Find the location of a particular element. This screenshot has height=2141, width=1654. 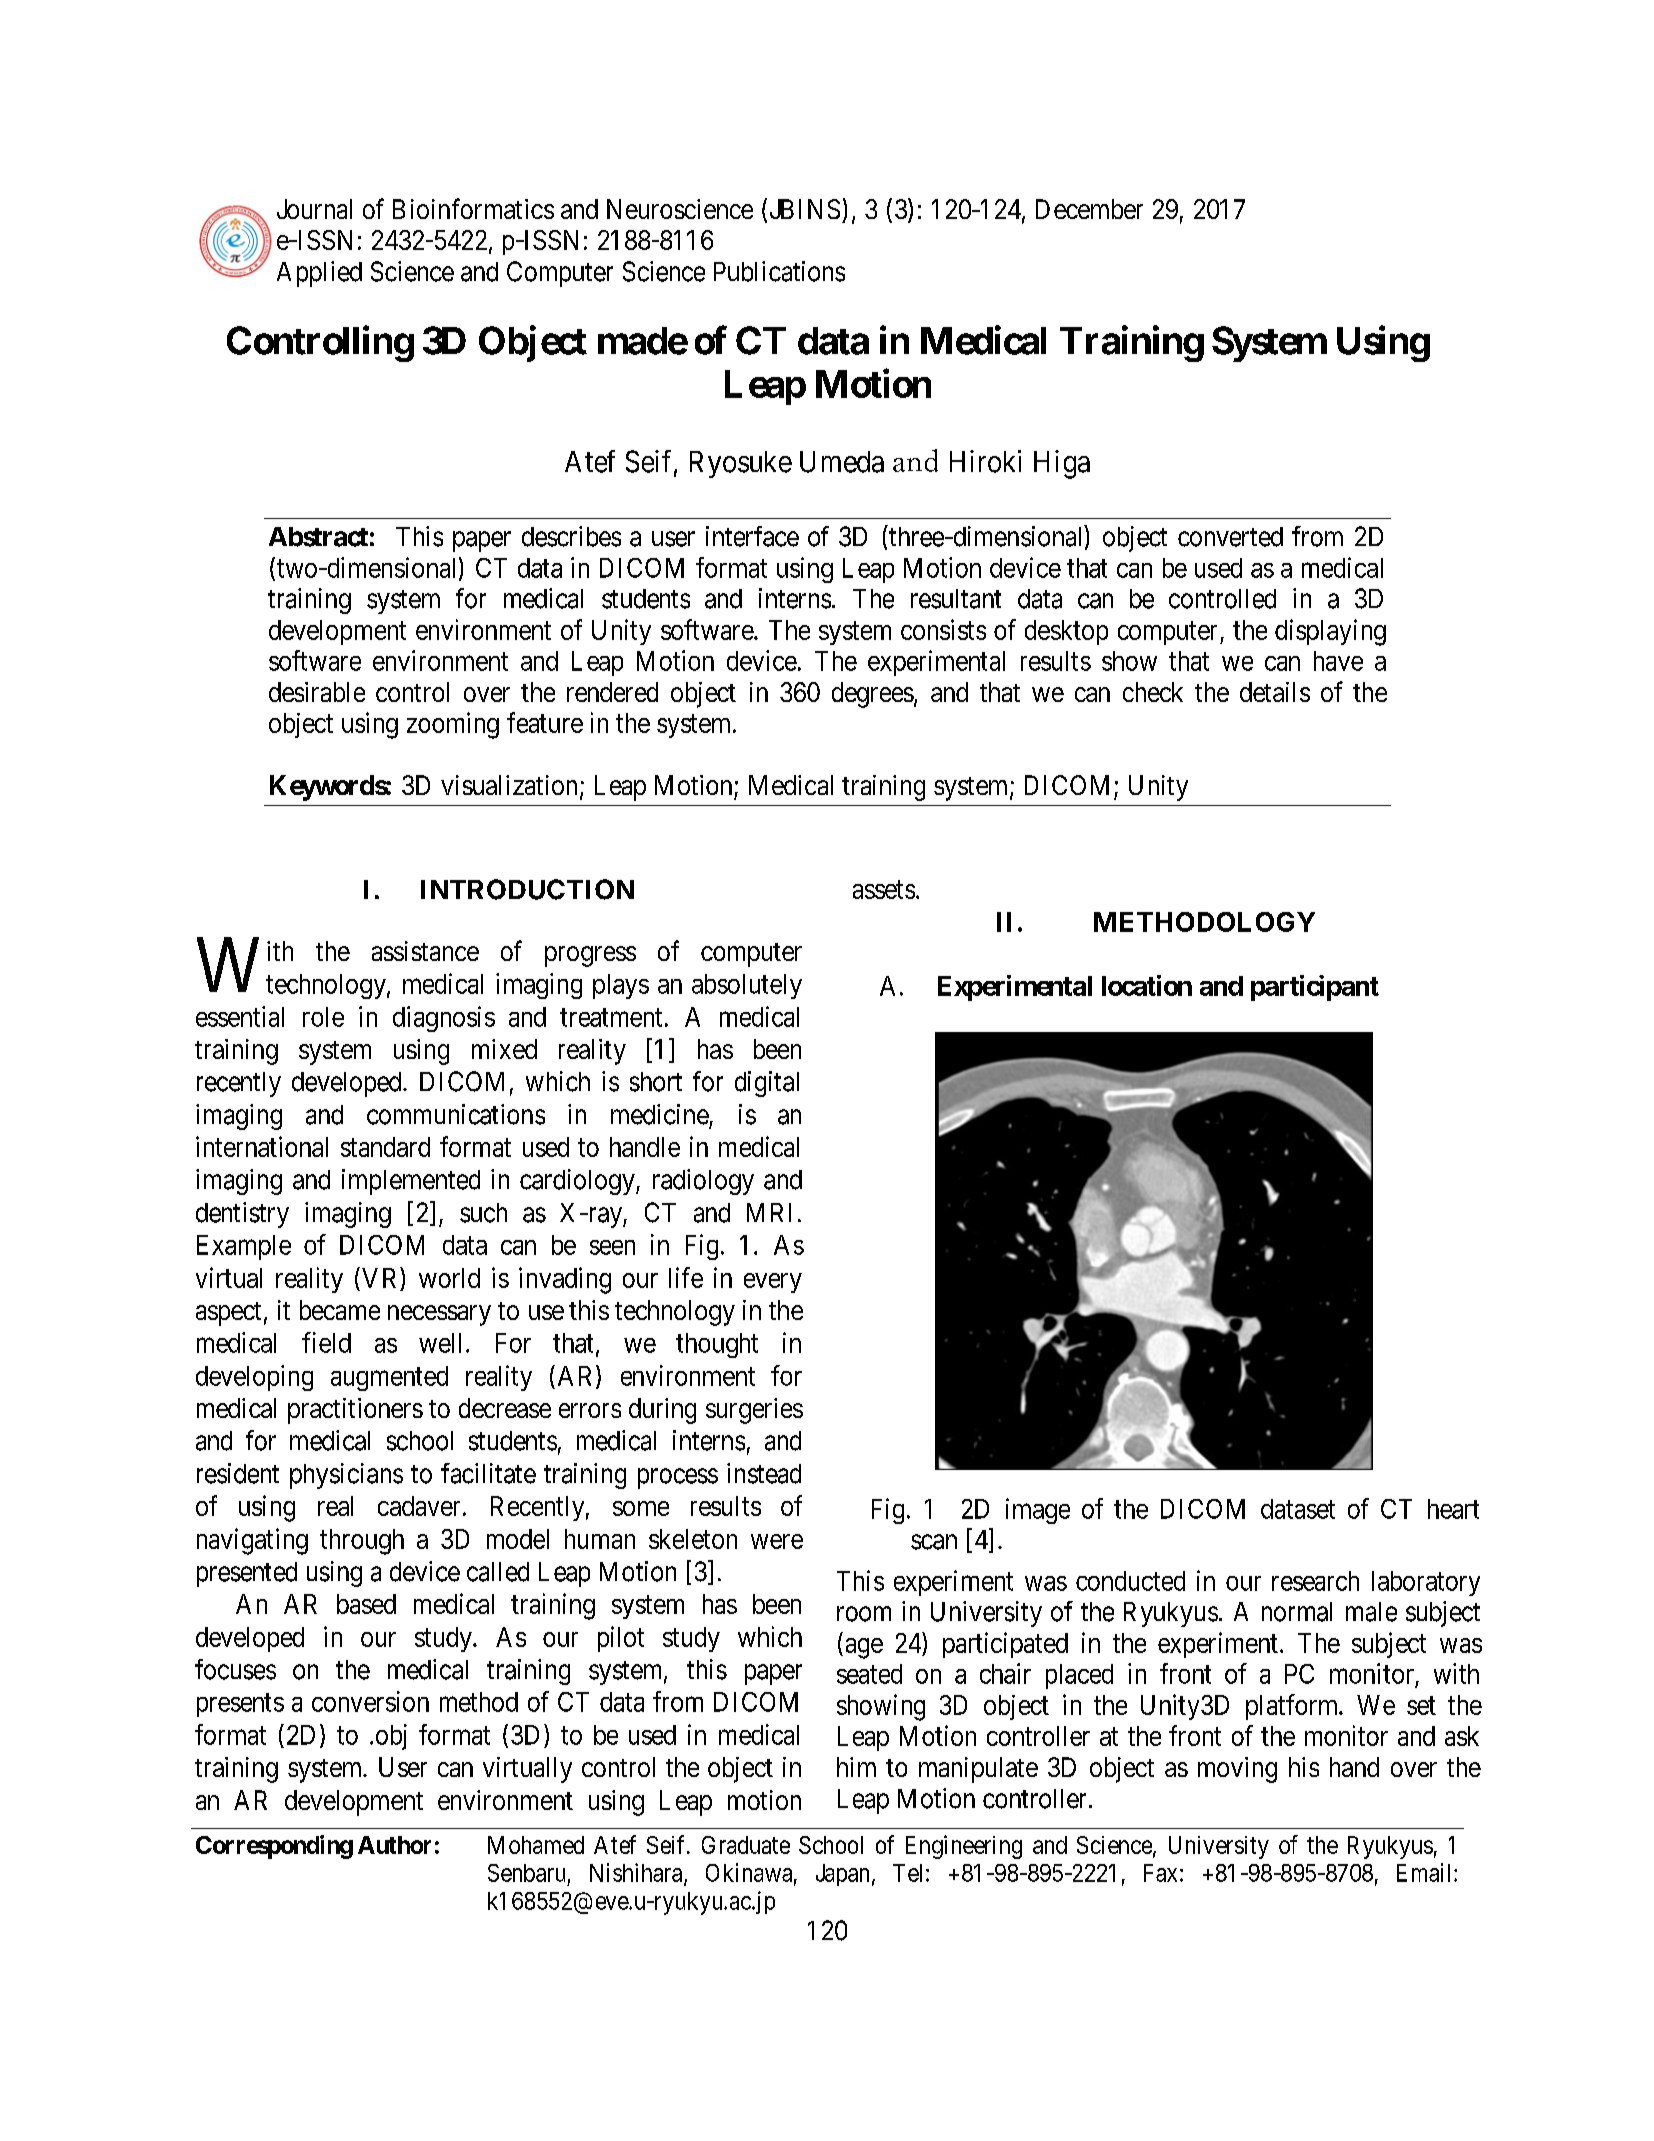

December is located at coordinates (1089, 209).
